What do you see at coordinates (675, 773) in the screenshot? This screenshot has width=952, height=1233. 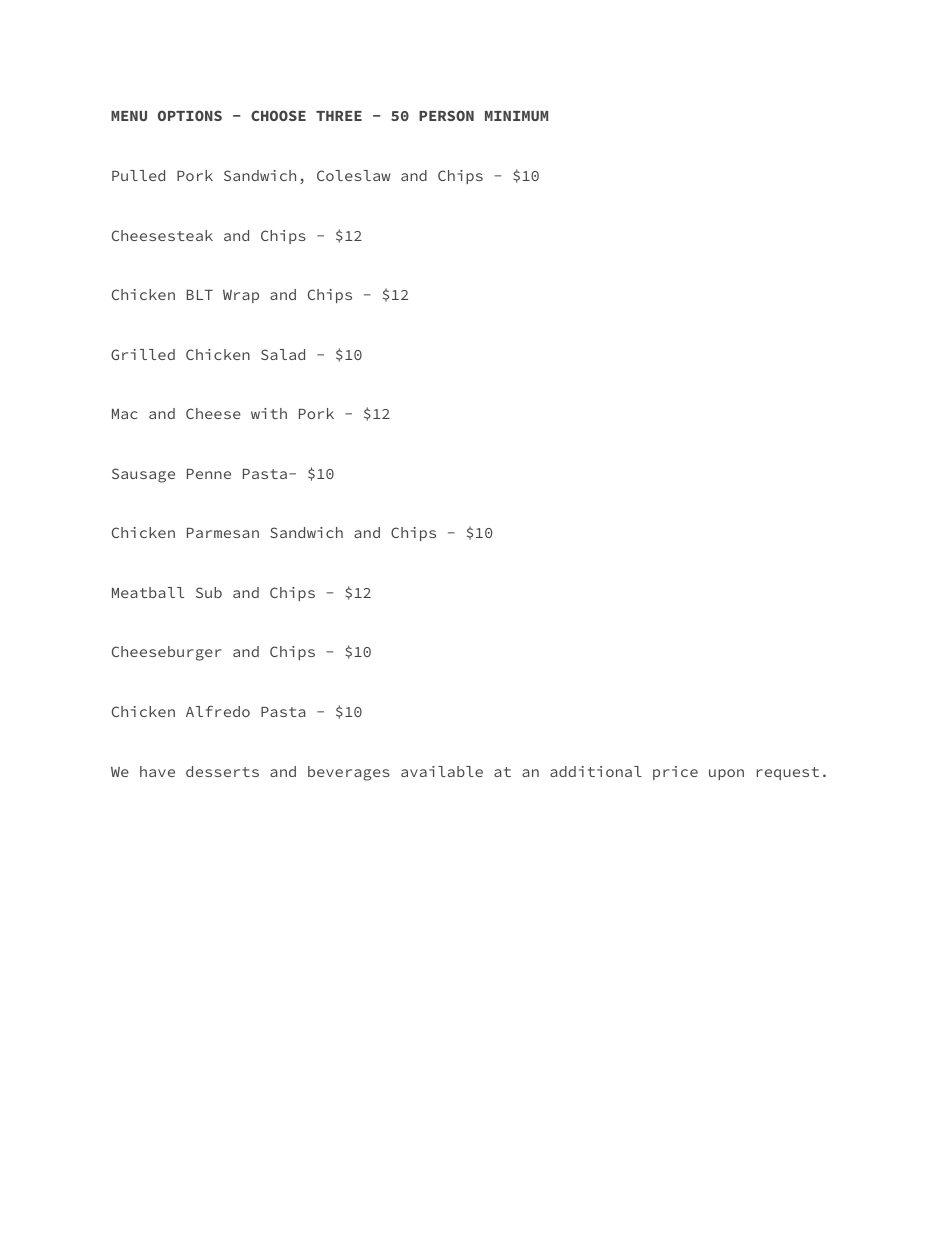 I see `price` at bounding box center [675, 773].
